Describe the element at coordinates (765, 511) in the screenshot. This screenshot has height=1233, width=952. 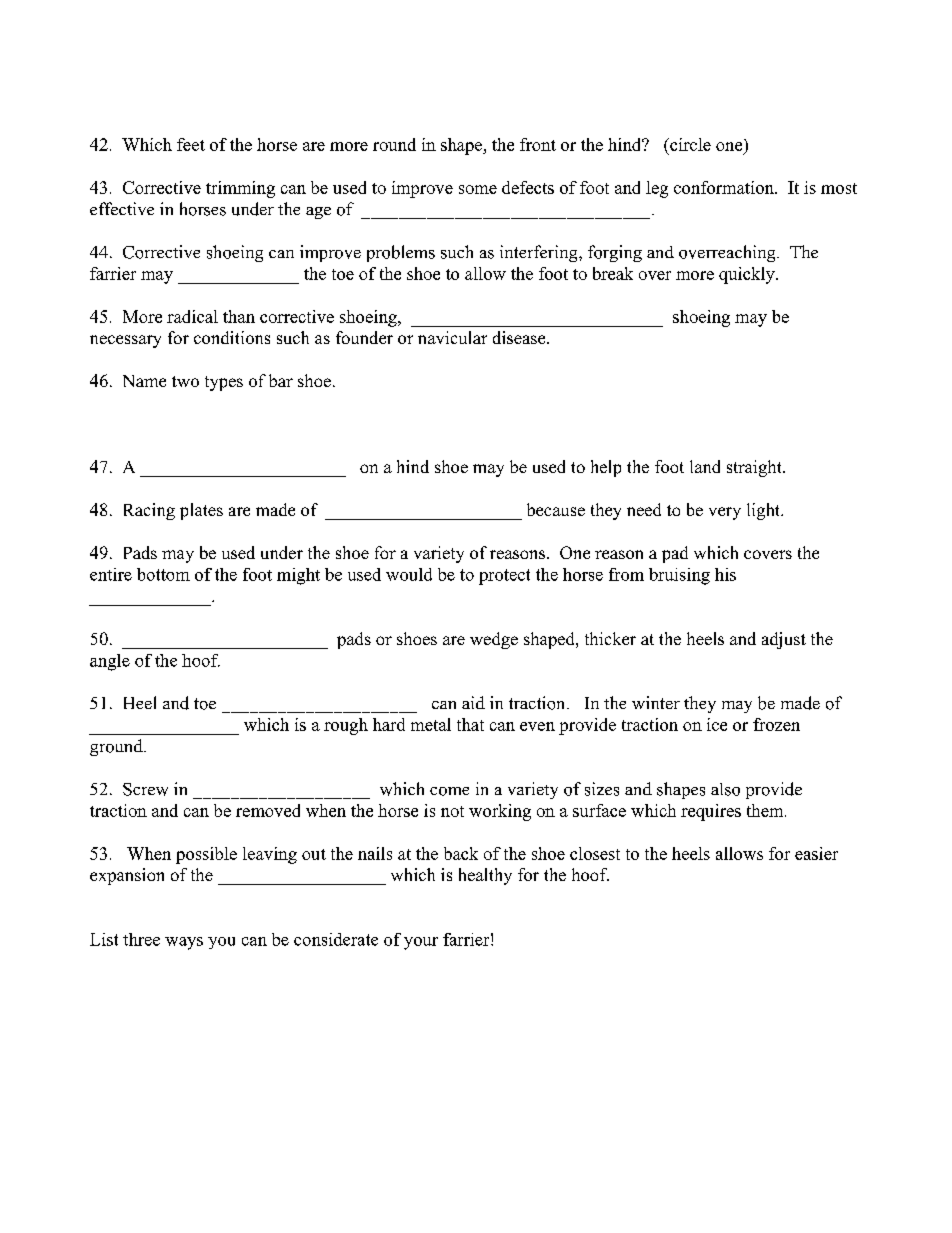
I see `light` at that location.
